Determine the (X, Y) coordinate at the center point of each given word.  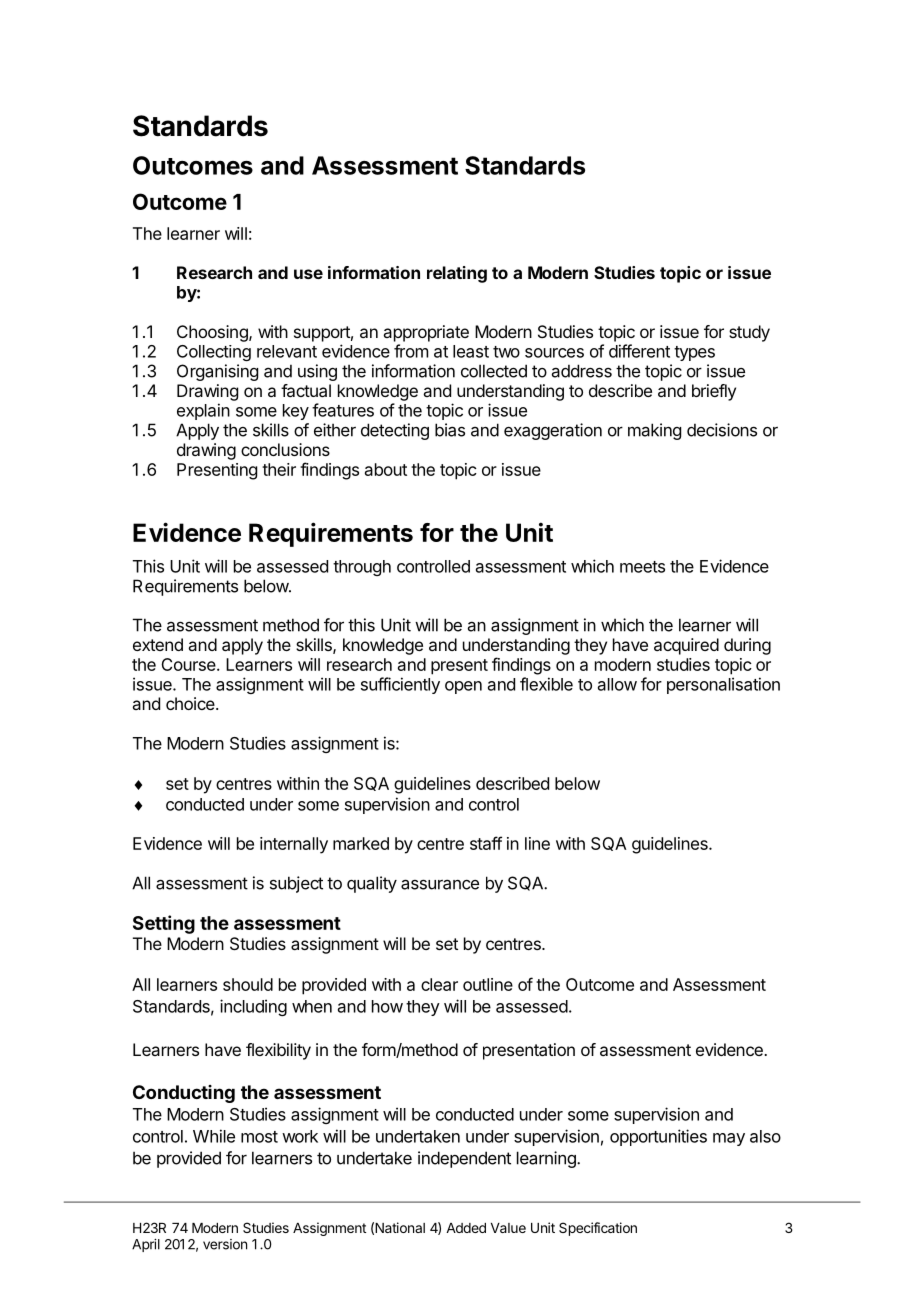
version (225, 1244)
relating (457, 274)
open (463, 687)
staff (486, 843)
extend (158, 644)
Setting (164, 924)
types (694, 353)
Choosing (213, 333)
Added (466, 1228)
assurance (440, 884)
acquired (686, 646)
